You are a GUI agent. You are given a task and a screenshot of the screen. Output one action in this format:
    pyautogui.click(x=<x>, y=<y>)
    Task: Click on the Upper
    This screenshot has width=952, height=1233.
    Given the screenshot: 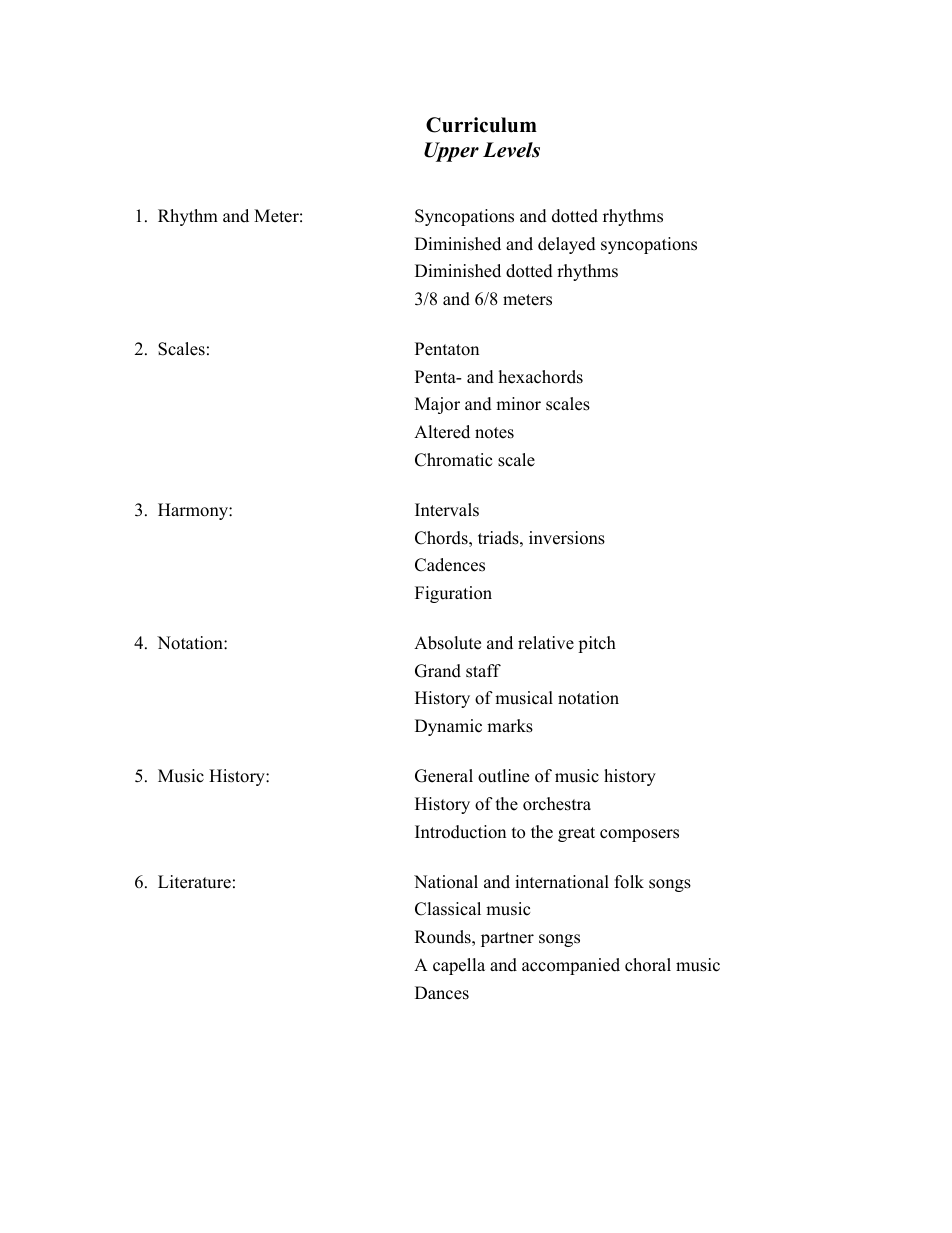 What is the action you would take?
    pyautogui.click(x=451, y=152)
